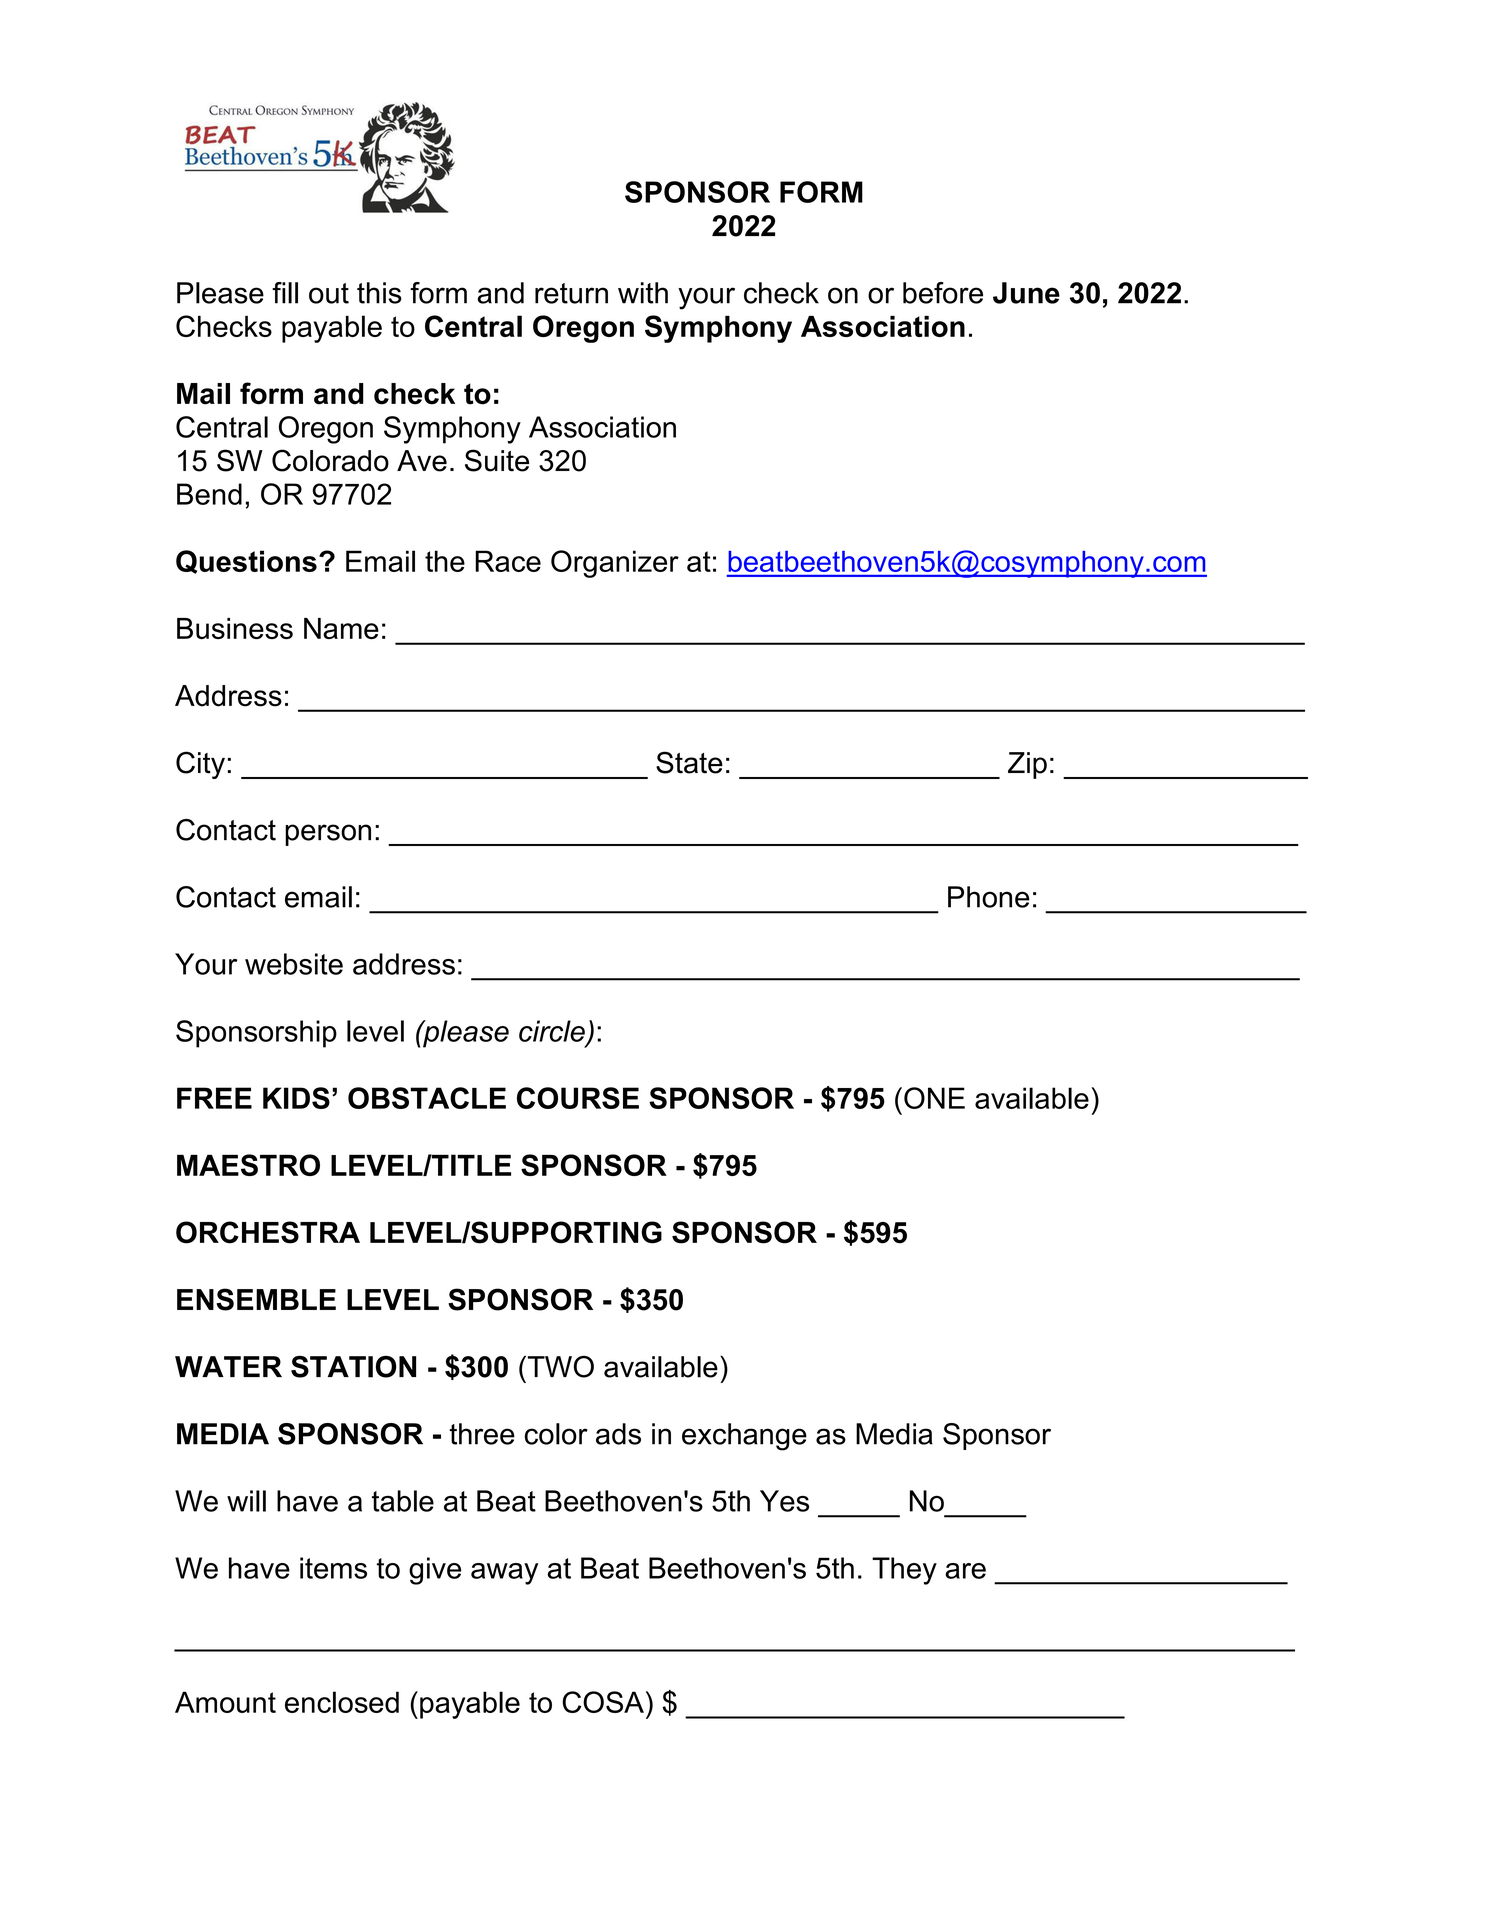 The image size is (1488, 1926). Describe the element at coordinates (689, 762) in the image. I see `State` at that location.
